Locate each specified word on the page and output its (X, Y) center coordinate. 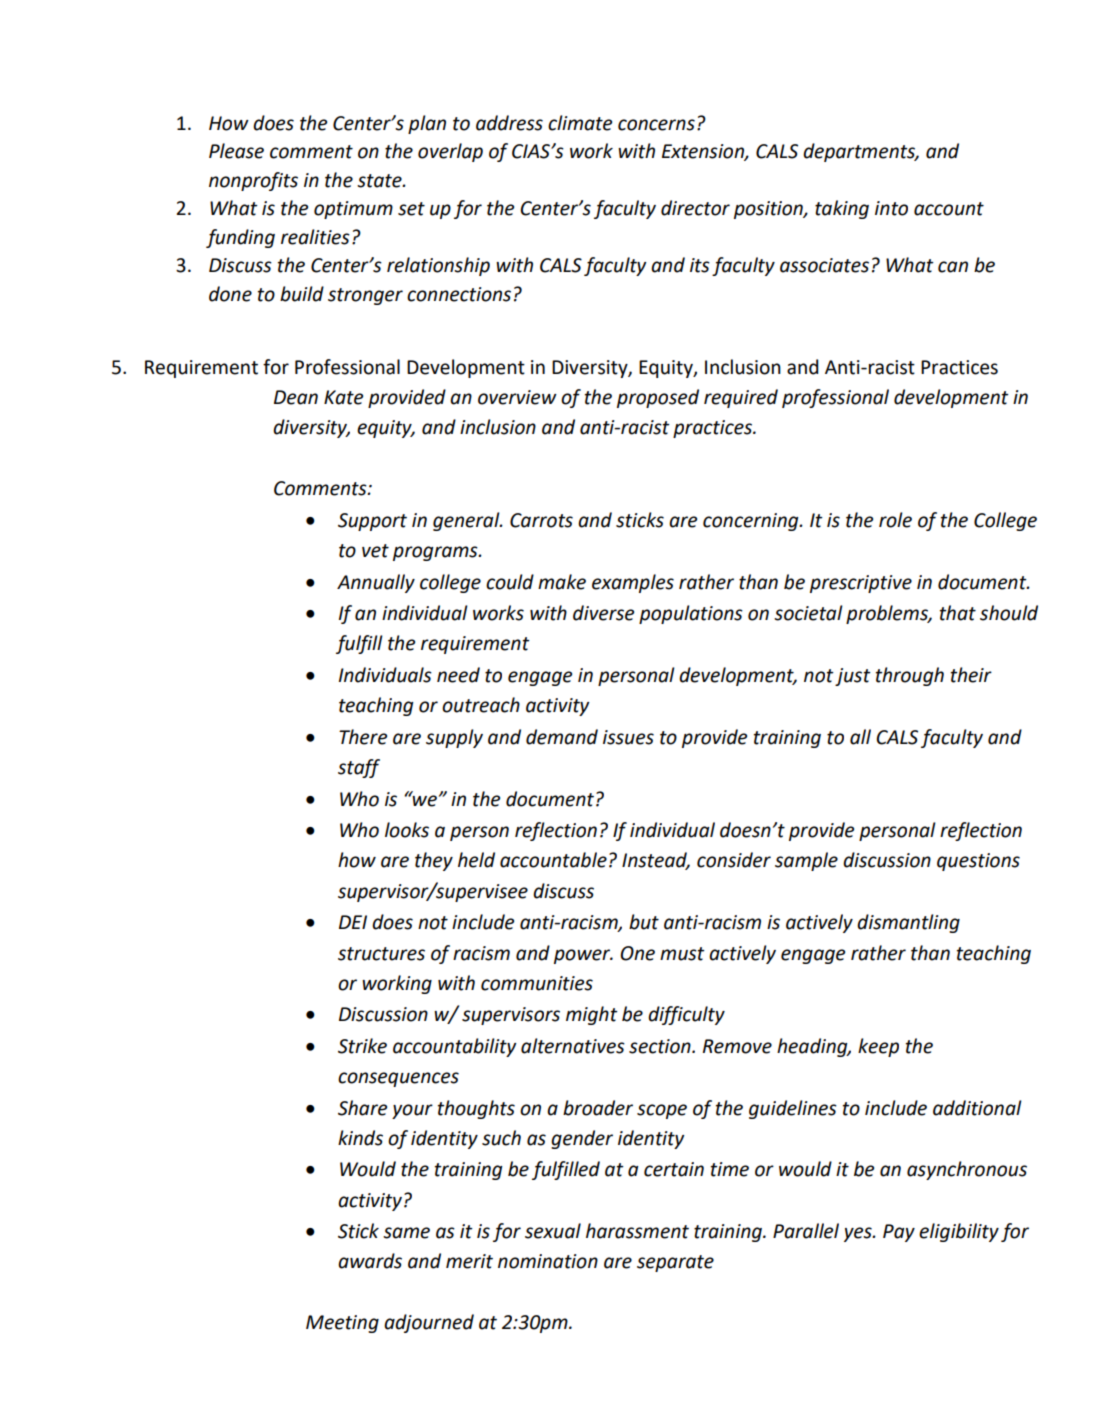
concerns (656, 125)
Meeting (342, 1324)
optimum (353, 210)
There (363, 737)
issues (628, 737)
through (910, 676)
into (891, 208)
